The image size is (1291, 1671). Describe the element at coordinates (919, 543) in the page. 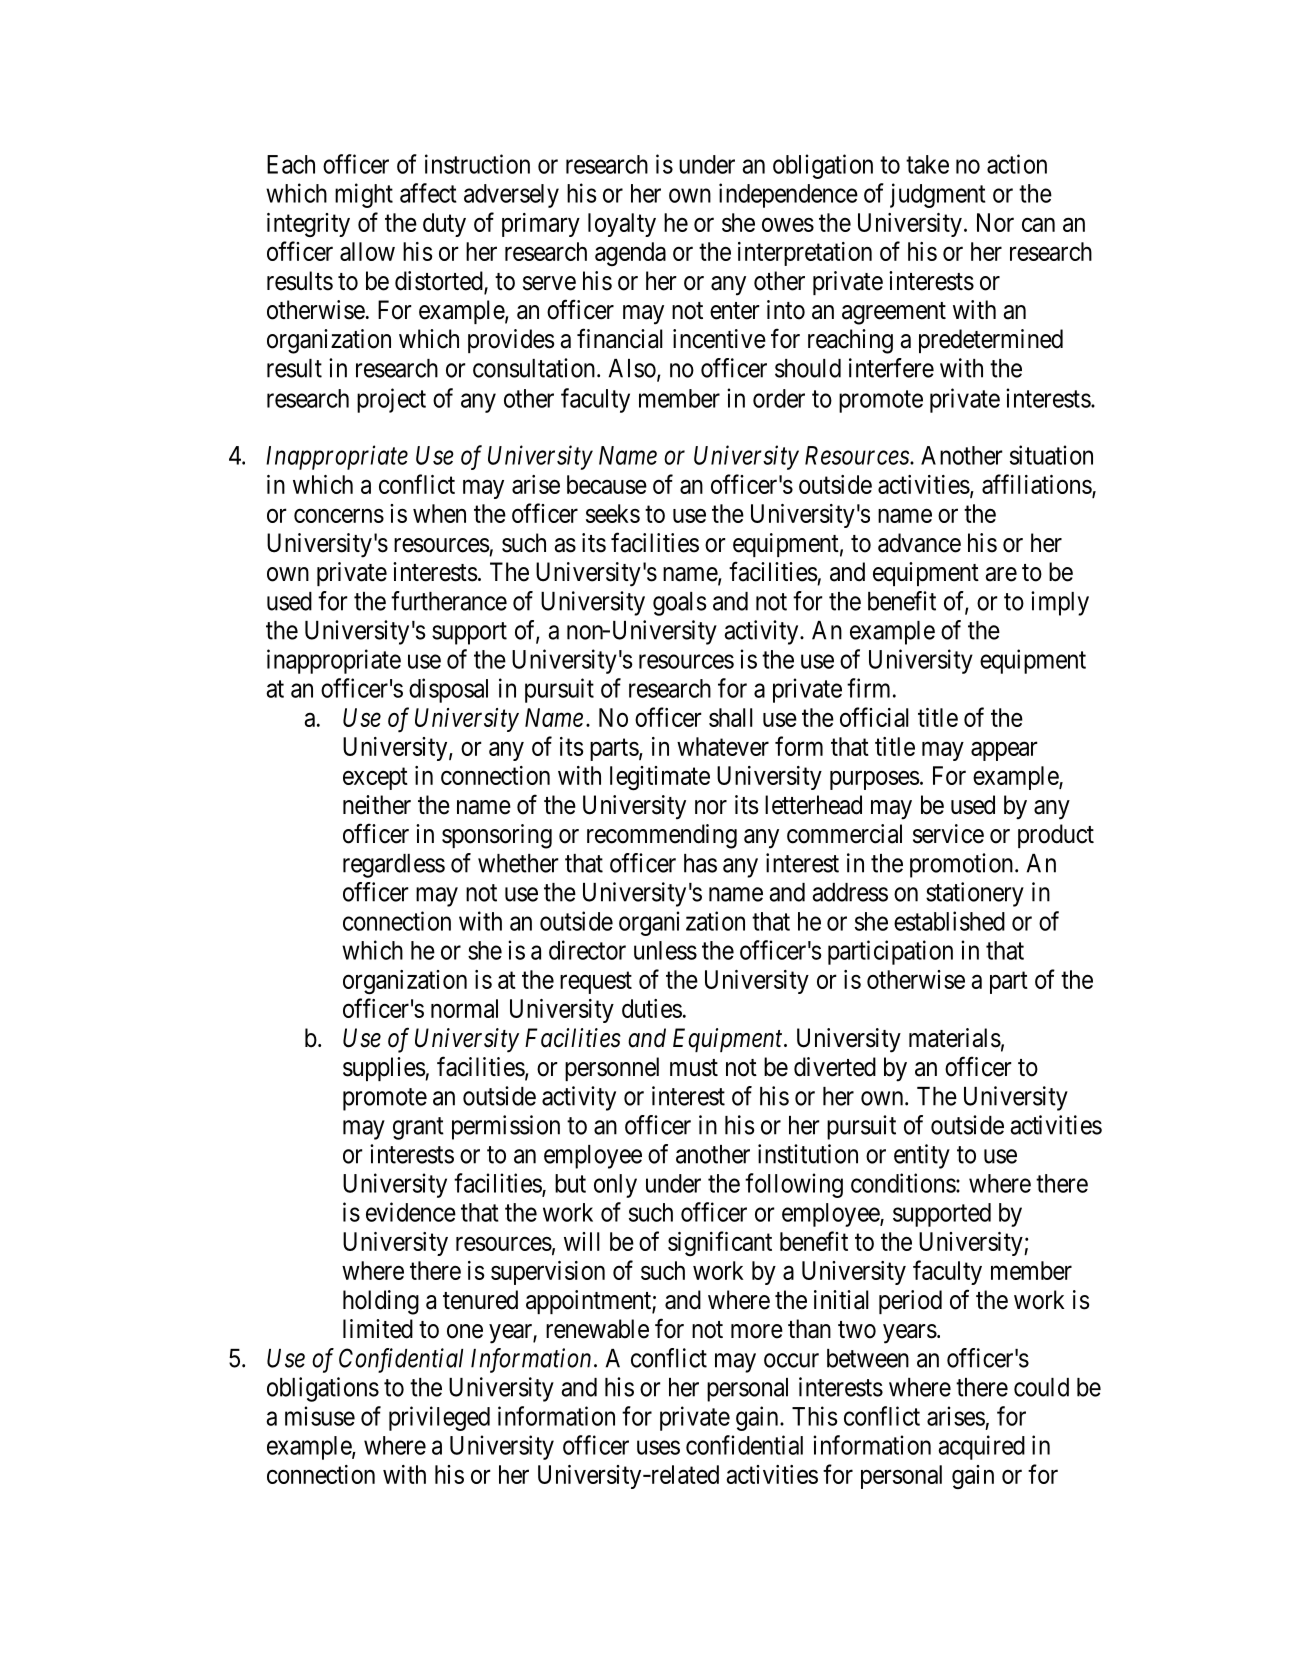

I see `advance` at that location.
